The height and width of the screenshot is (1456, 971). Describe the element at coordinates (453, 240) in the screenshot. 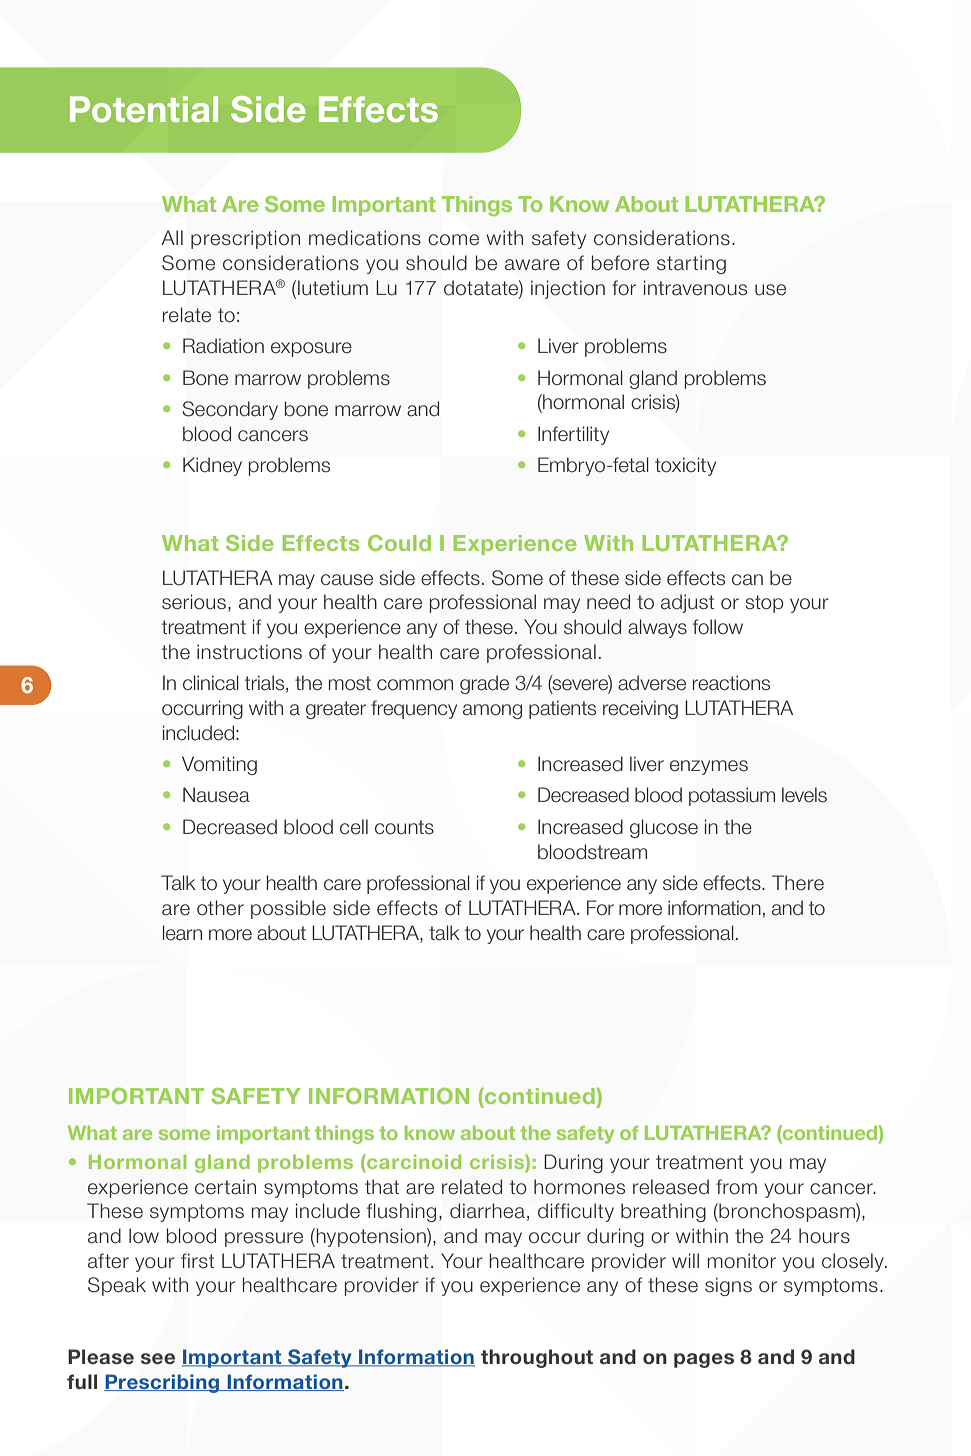

I see `come` at that location.
